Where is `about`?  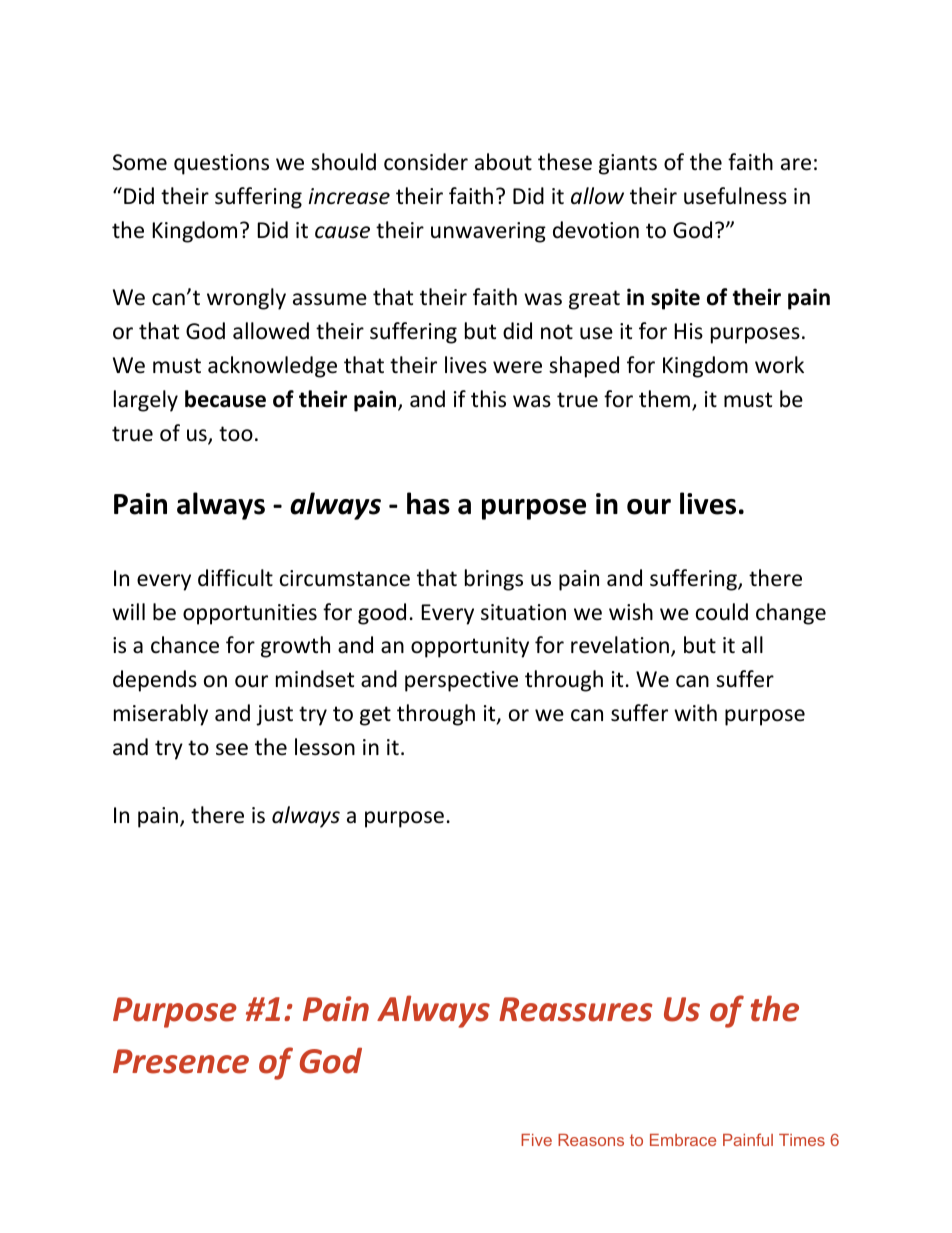 about is located at coordinates (503, 162).
